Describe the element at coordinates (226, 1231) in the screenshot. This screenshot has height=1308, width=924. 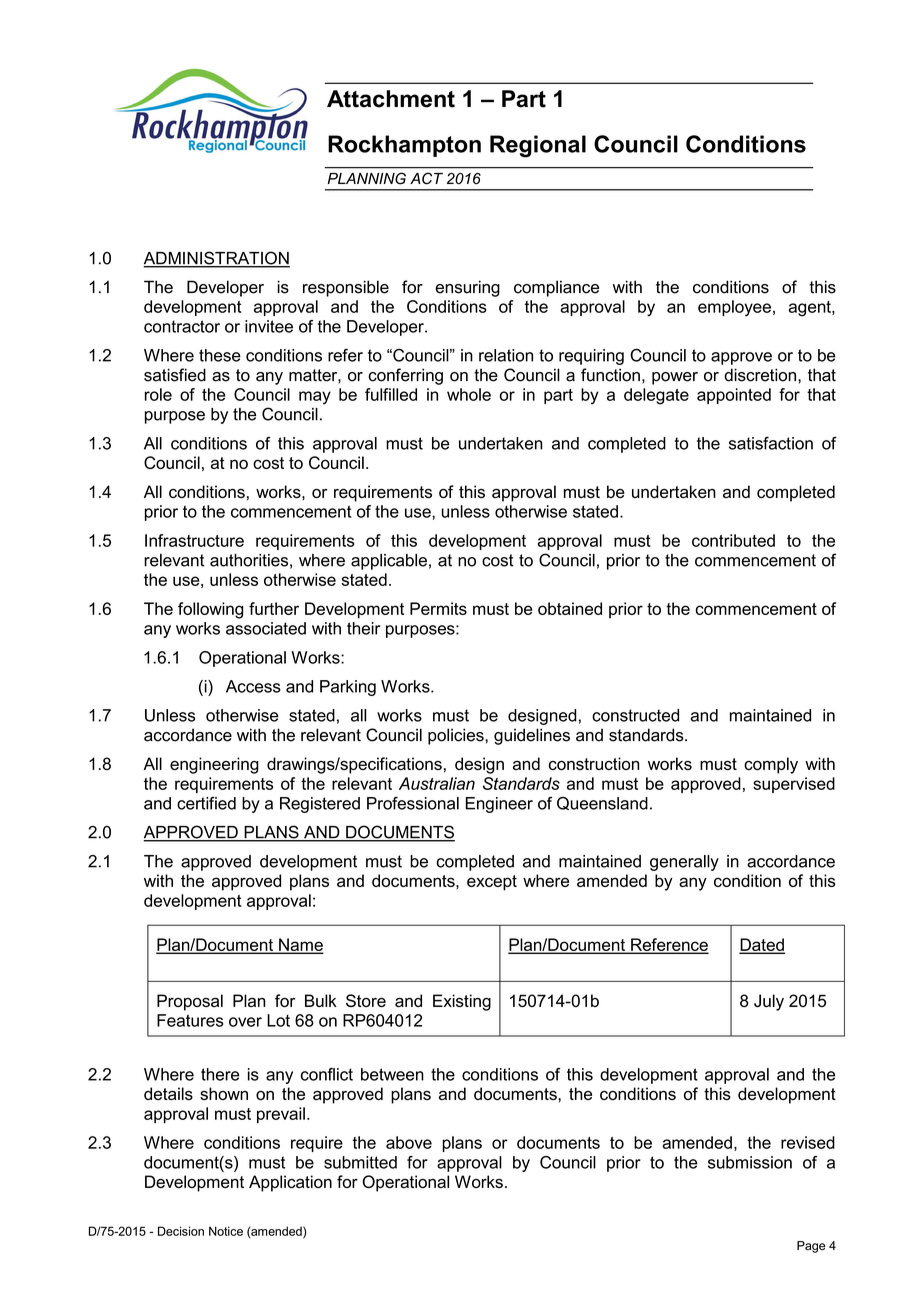
I see `Notice` at that location.
